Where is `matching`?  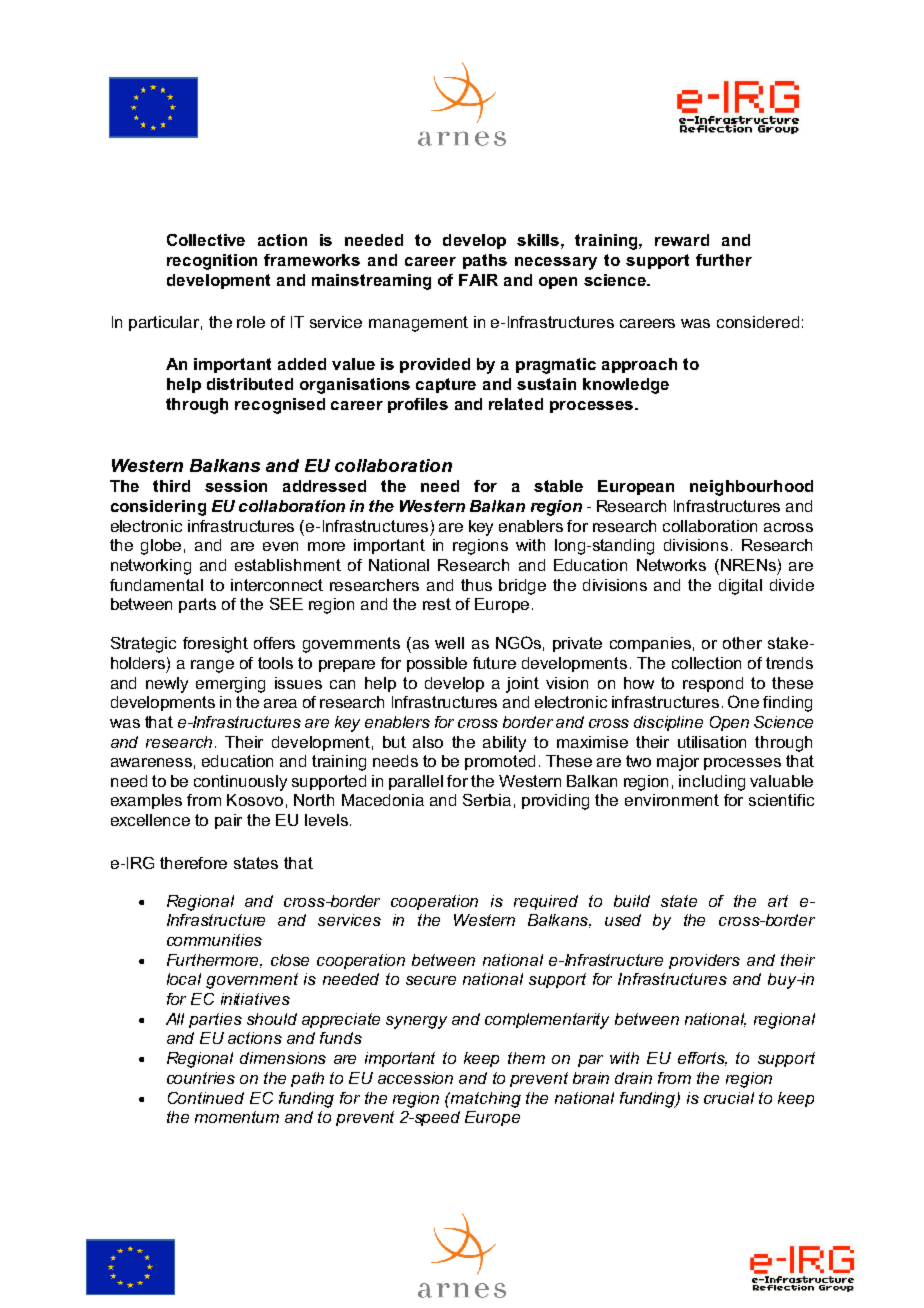 matching is located at coordinates (485, 1100).
